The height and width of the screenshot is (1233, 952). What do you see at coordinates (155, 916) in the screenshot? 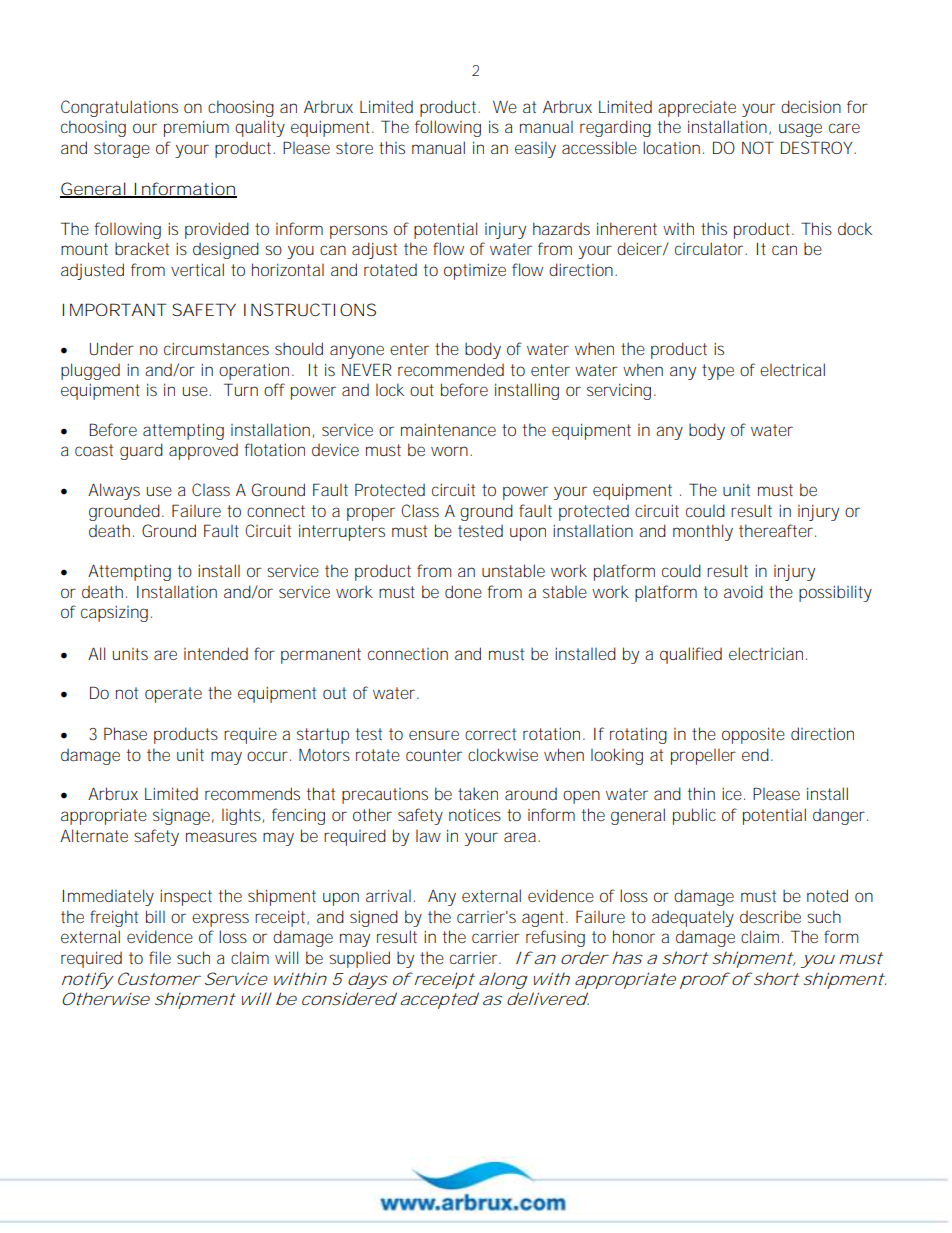
I see `bill` at bounding box center [155, 916].
